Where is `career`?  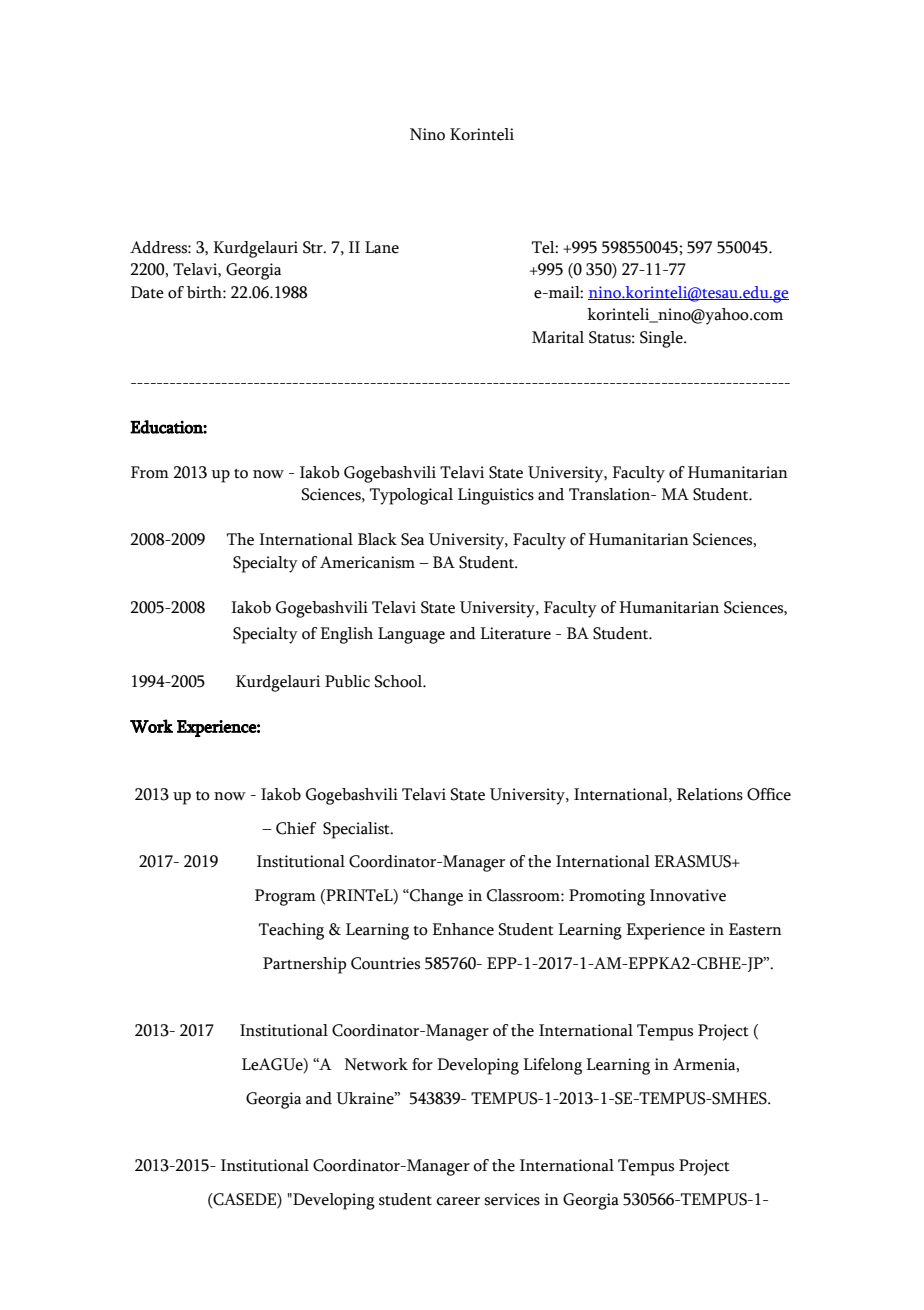 career is located at coordinates (458, 1201).
